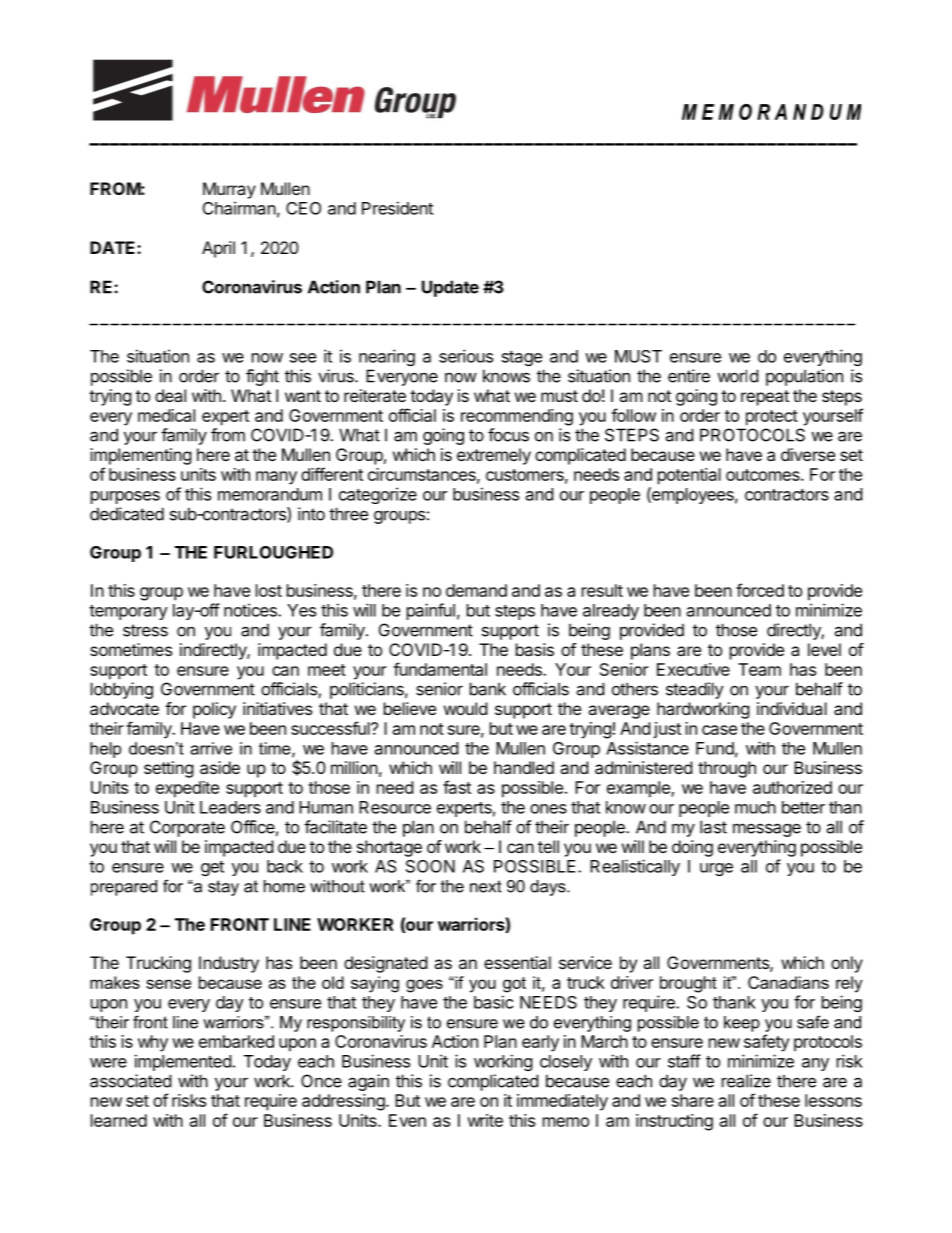  What do you see at coordinates (465, 708) in the screenshot?
I see `would` at bounding box center [465, 708].
